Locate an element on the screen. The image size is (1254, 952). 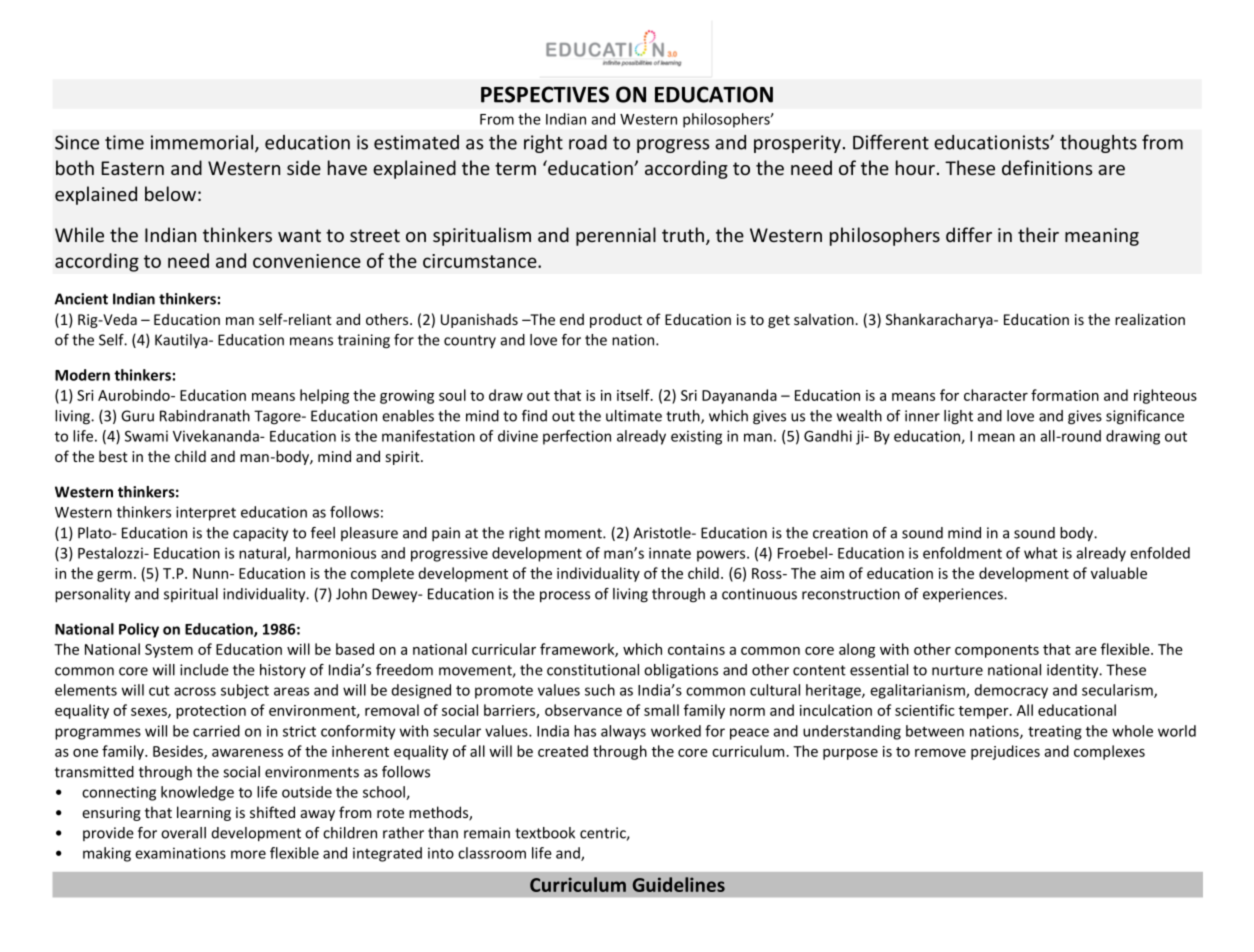
more is located at coordinates (248, 854).
